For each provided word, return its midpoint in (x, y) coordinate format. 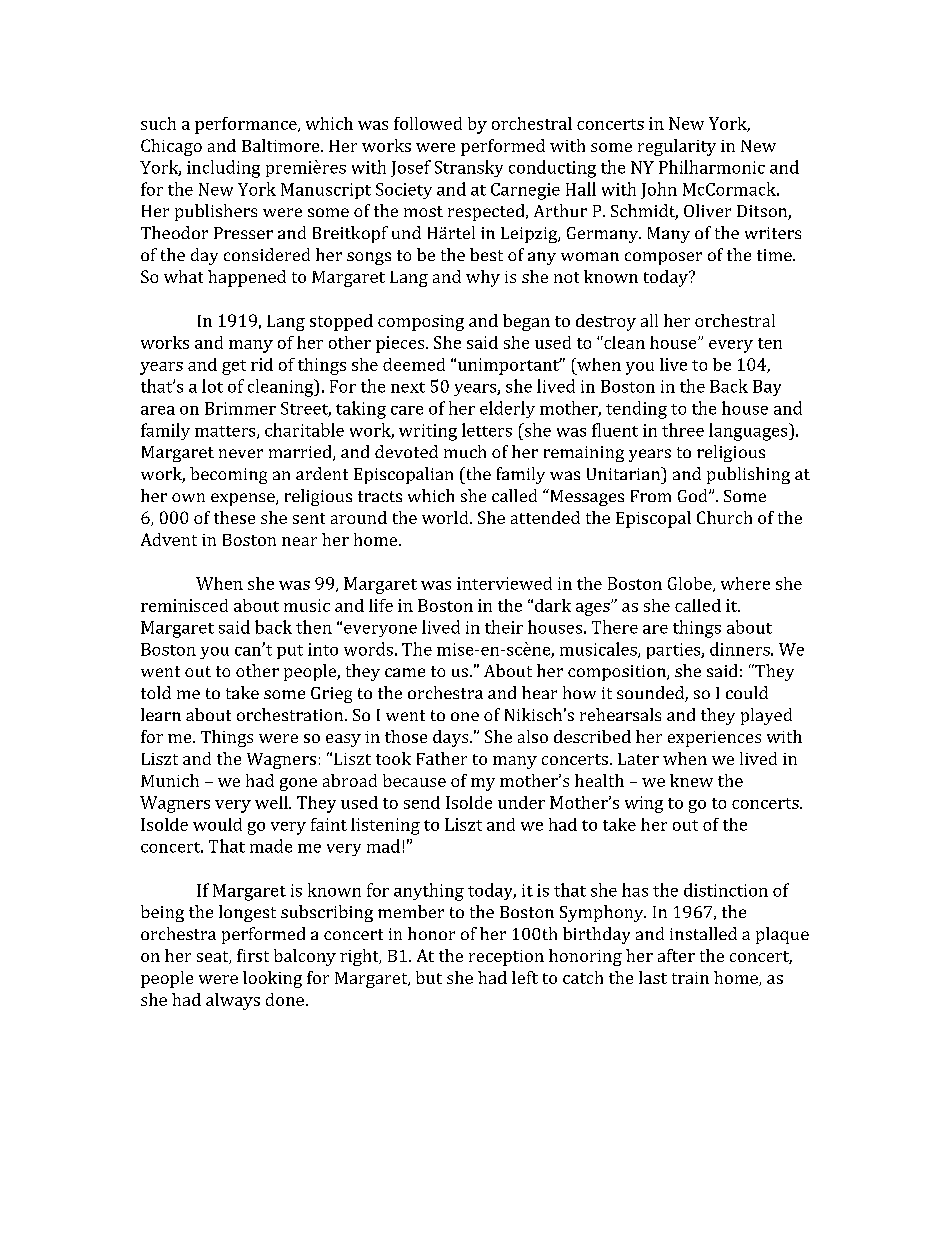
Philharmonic (712, 167)
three (683, 430)
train (690, 978)
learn (161, 714)
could (747, 692)
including (223, 169)
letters (487, 430)
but (429, 977)
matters (226, 432)
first (253, 955)
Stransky (469, 168)
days (452, 738)
